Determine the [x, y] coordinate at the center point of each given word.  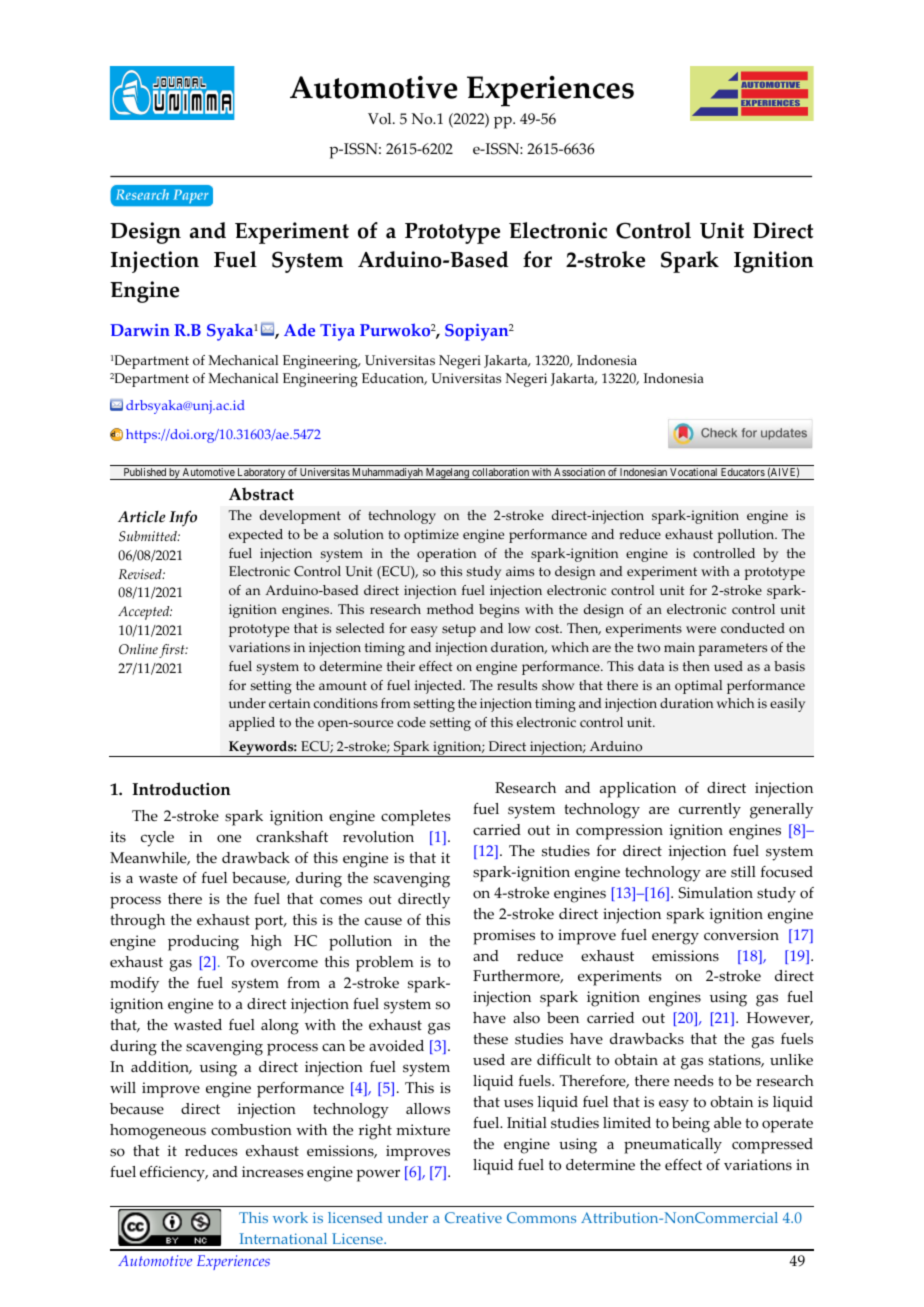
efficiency [173, 1174]
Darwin [140, 330]
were [701, 629]
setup [459, 630]
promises [504, 937]
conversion [741, 935]
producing [203, 943]
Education [394, 379]
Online [138, 649]
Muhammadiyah [387, 474]
